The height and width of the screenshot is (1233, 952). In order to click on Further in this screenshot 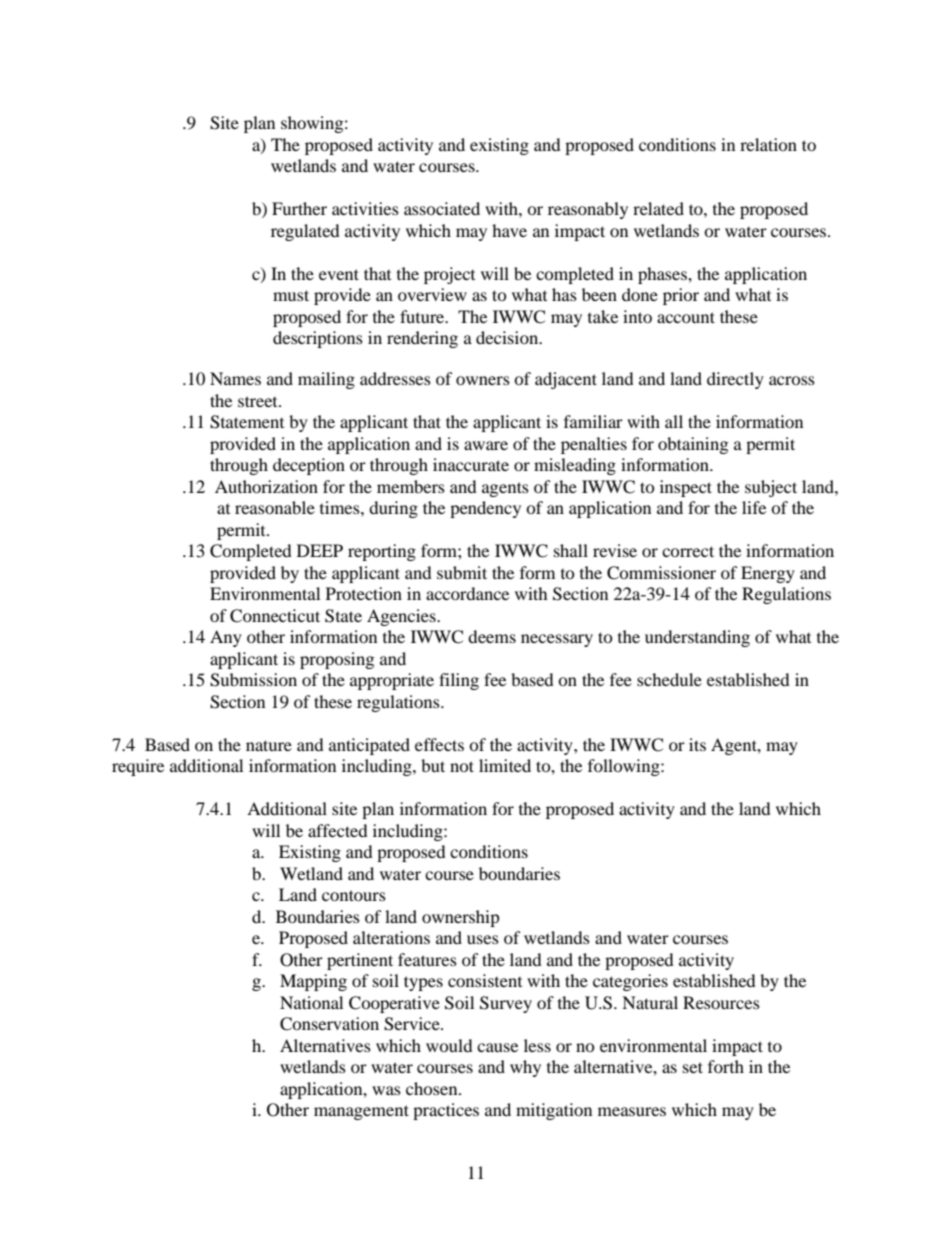, I will do `click(299, 208)`.
